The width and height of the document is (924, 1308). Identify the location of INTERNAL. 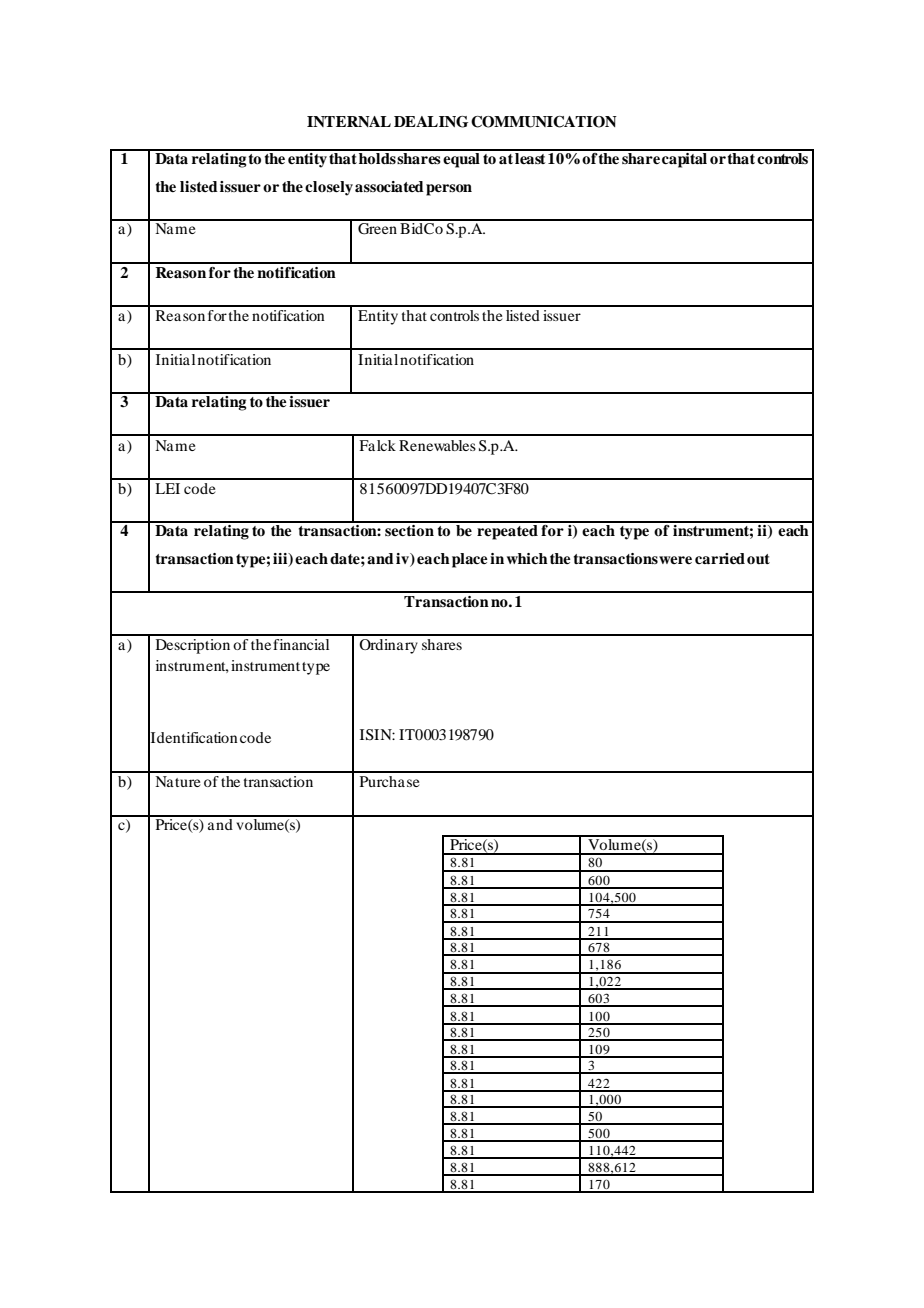
(349, 121).
